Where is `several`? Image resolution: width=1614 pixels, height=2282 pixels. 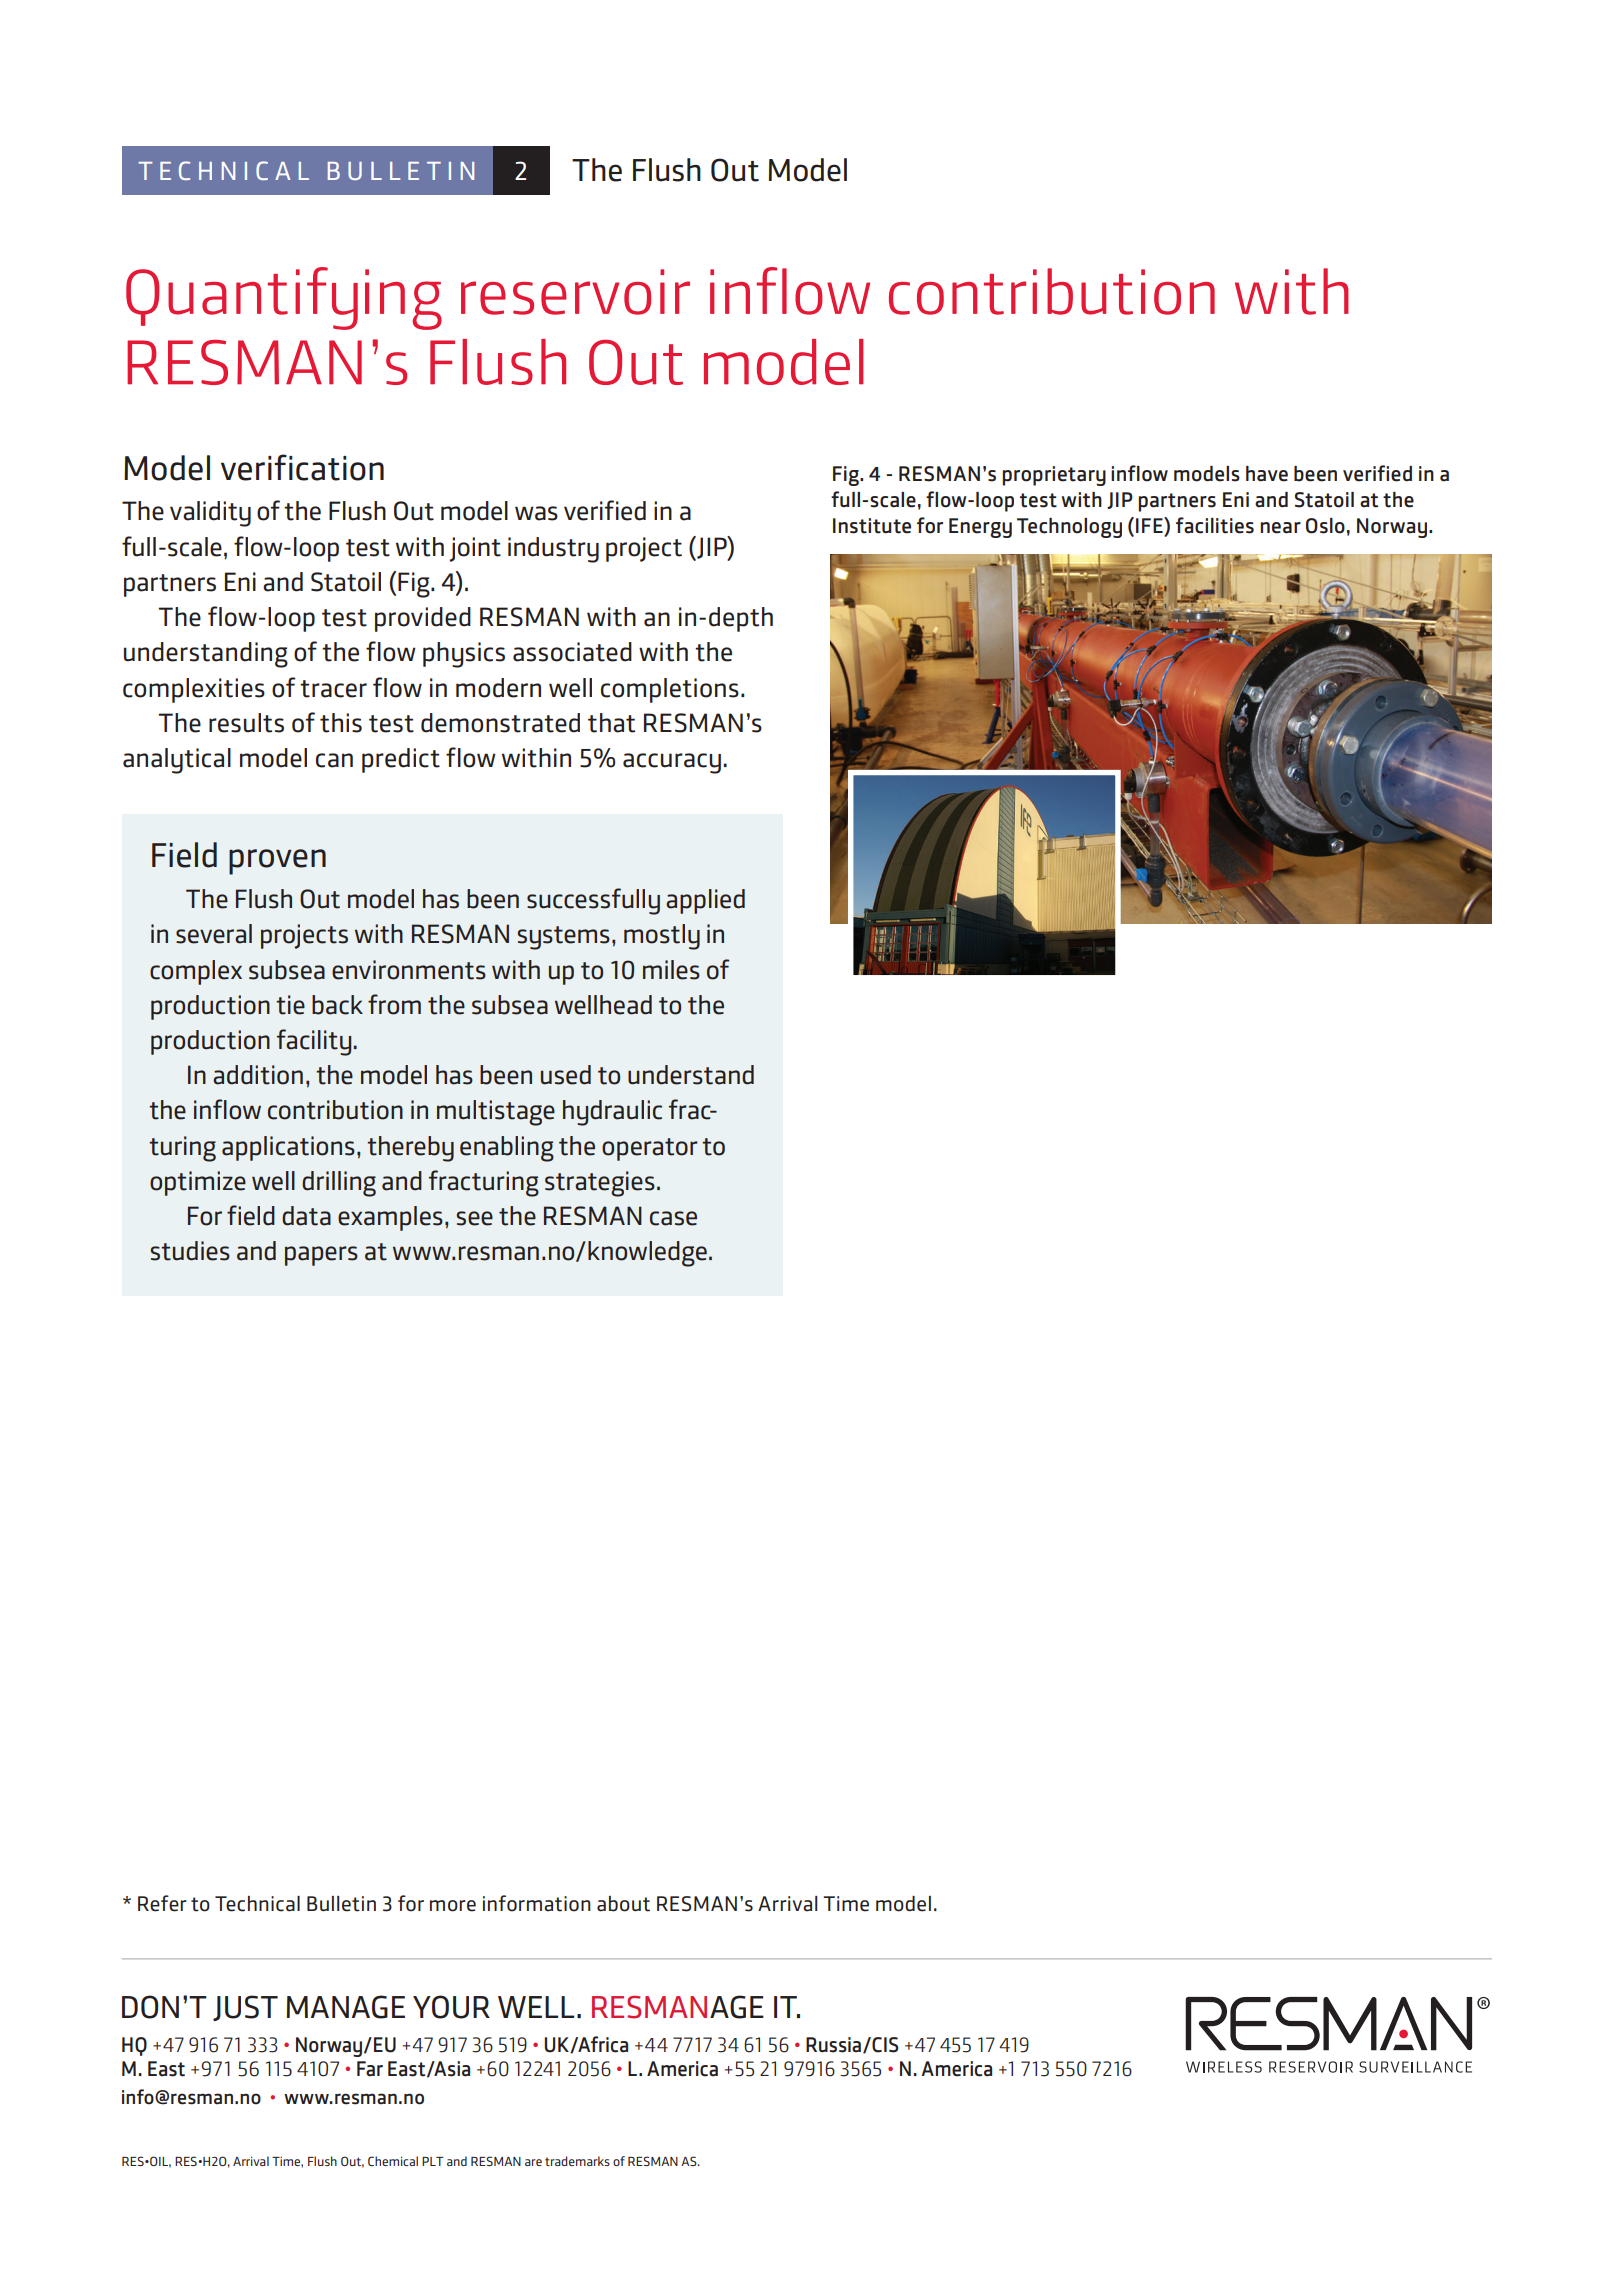
several is located at coordinates (214, 934).
